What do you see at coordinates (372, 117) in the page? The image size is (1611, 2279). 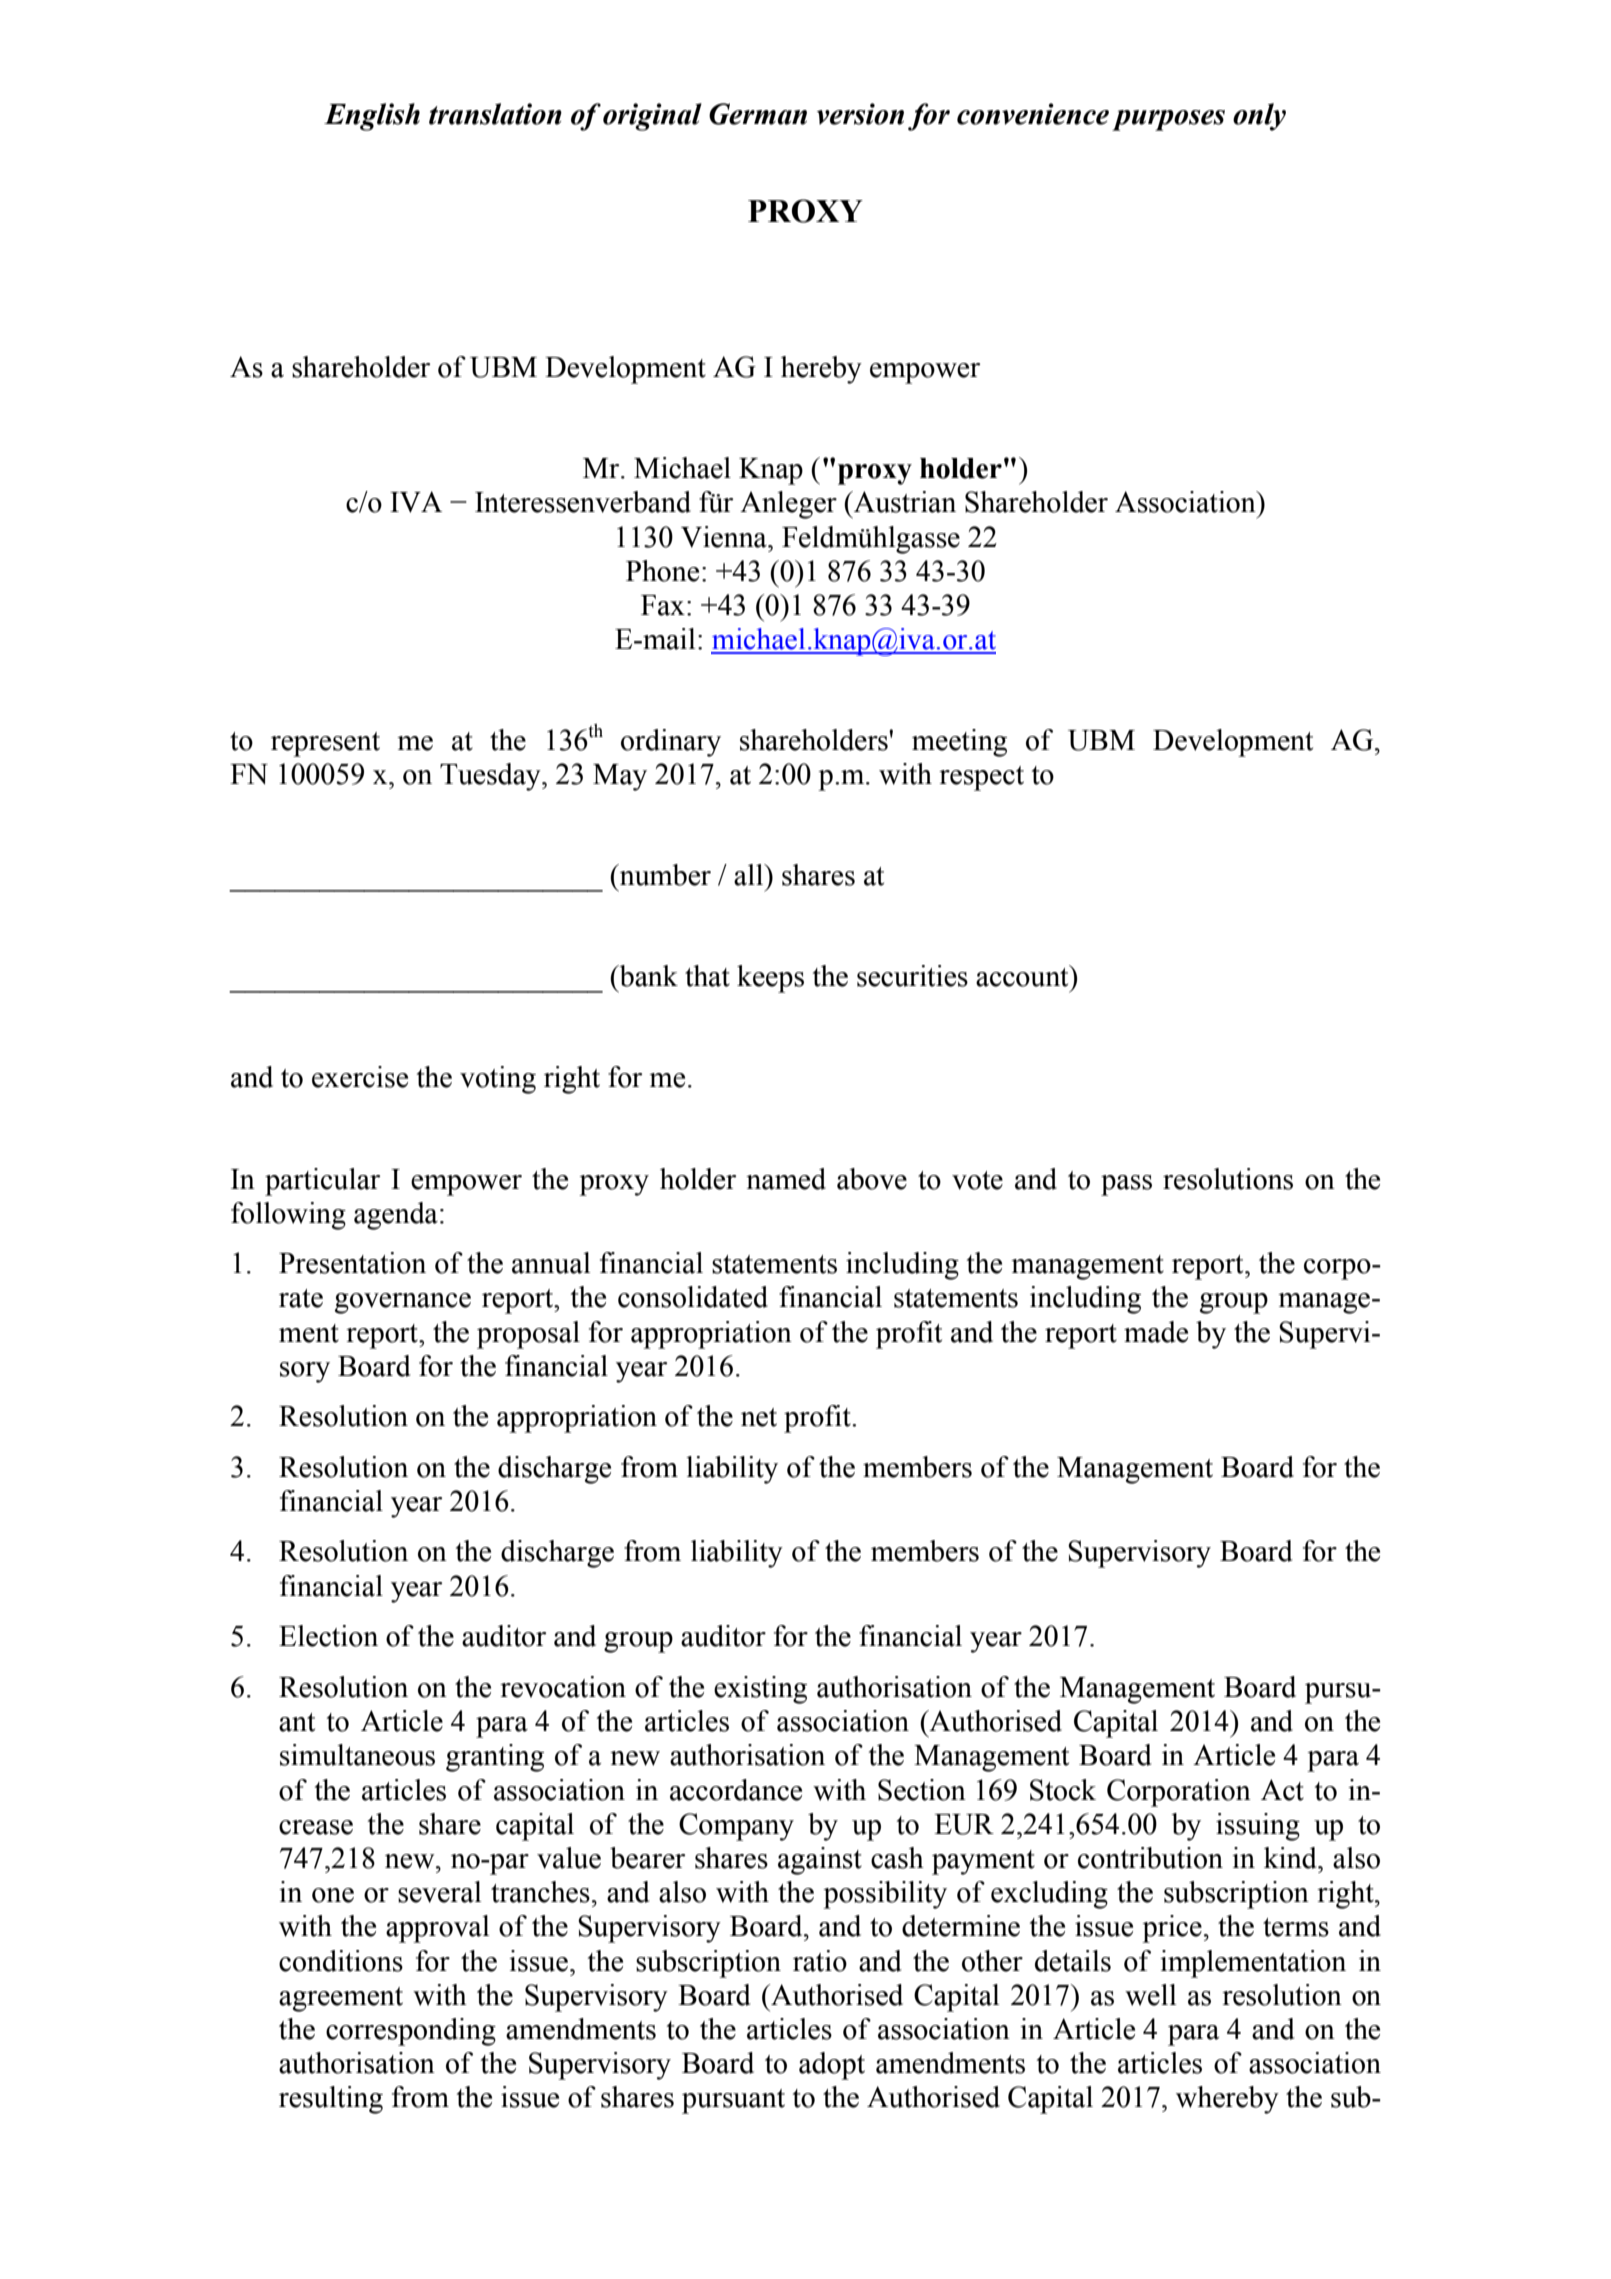 I see `English` at bounding box center [372, 117].
